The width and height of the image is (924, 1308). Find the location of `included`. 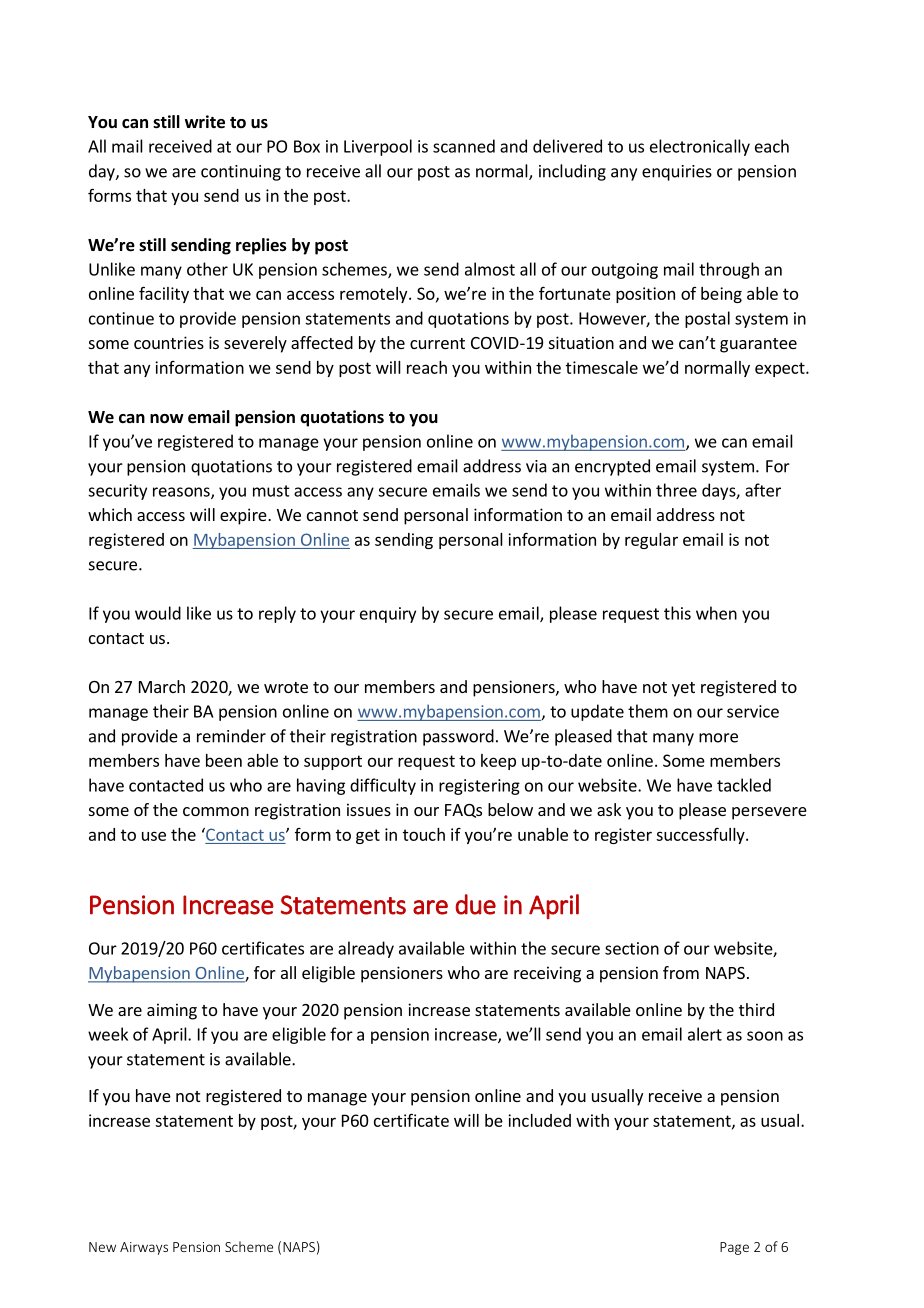

included is located at coordinates (539, 1120).
